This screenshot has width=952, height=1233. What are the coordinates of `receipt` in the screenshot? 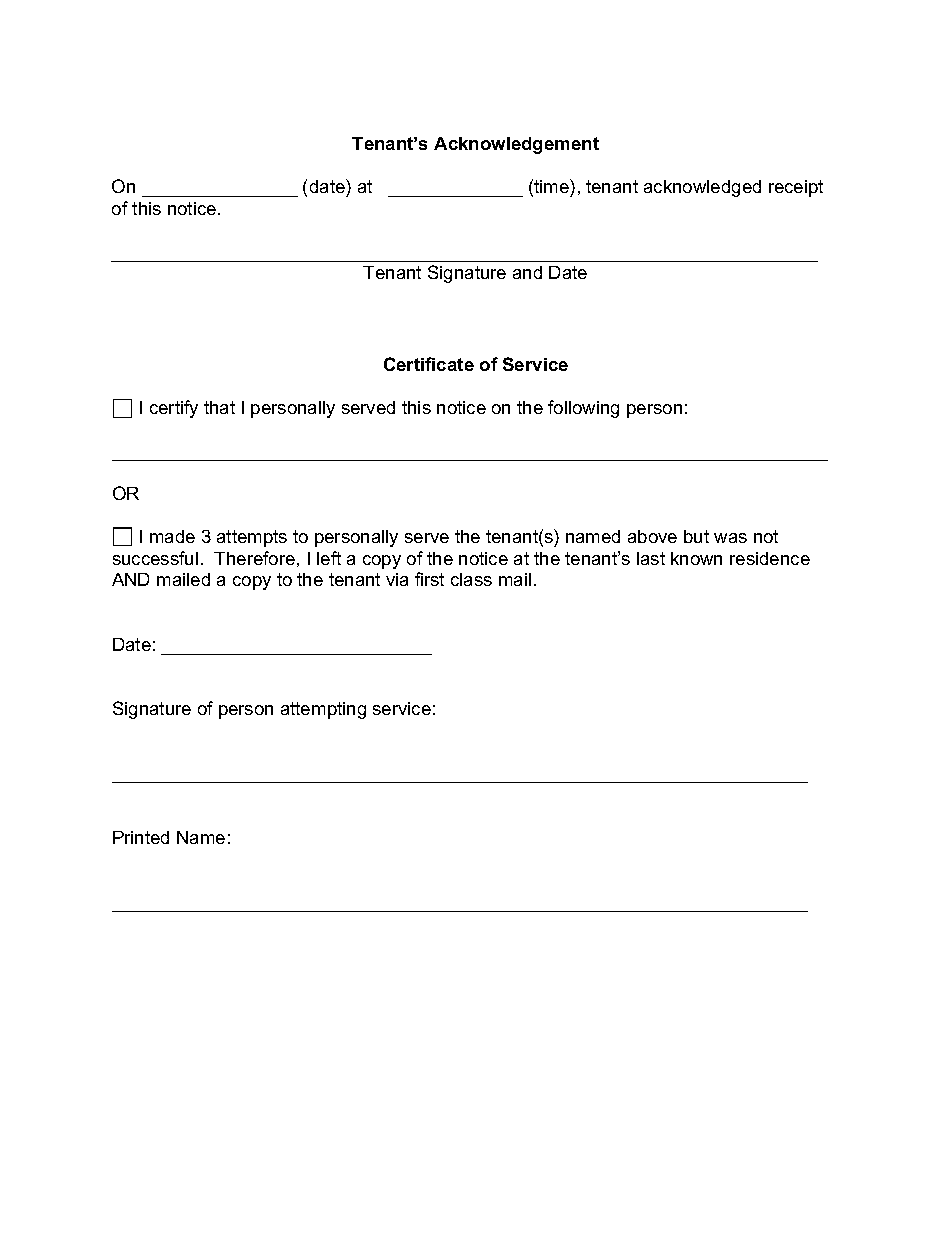 It's located at (796, 188).
